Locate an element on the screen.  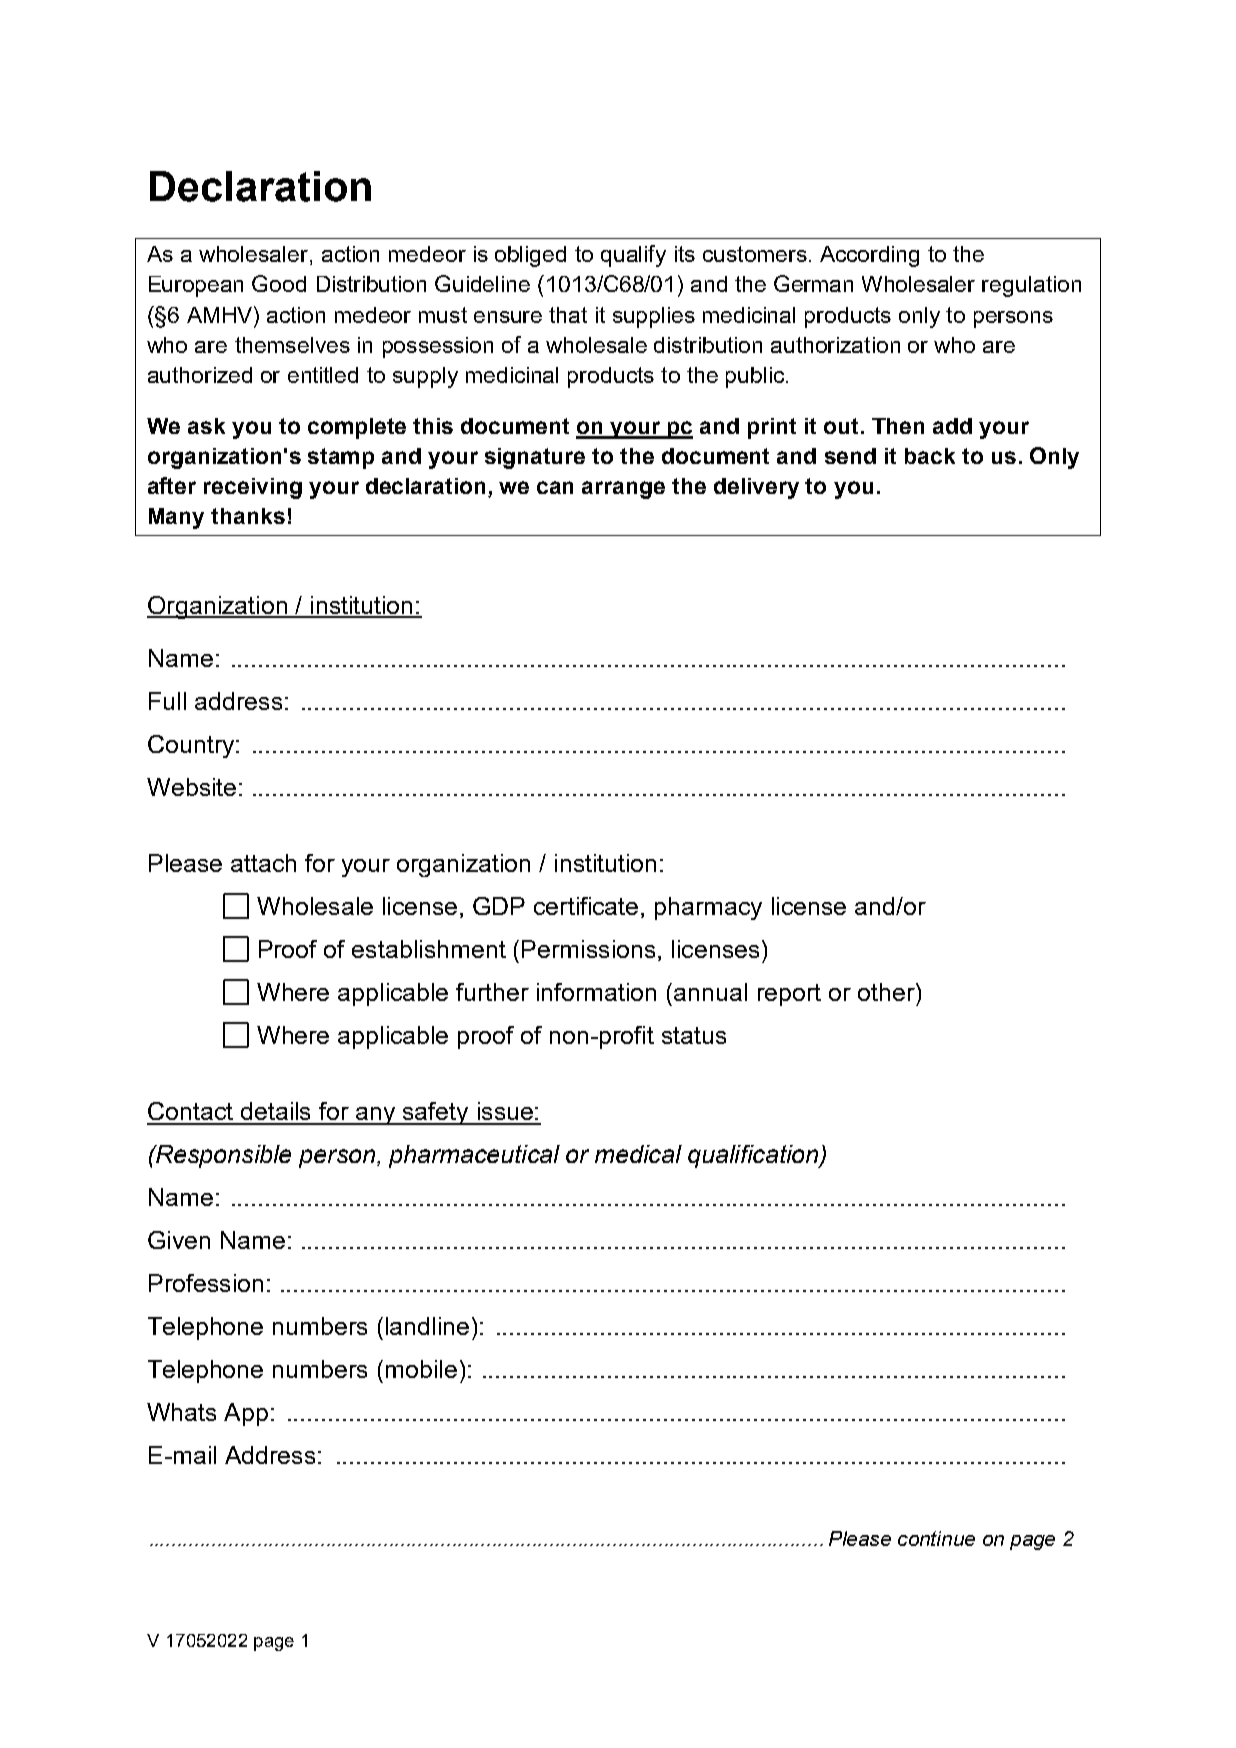
thanks is located at coordinates (248, 516).
